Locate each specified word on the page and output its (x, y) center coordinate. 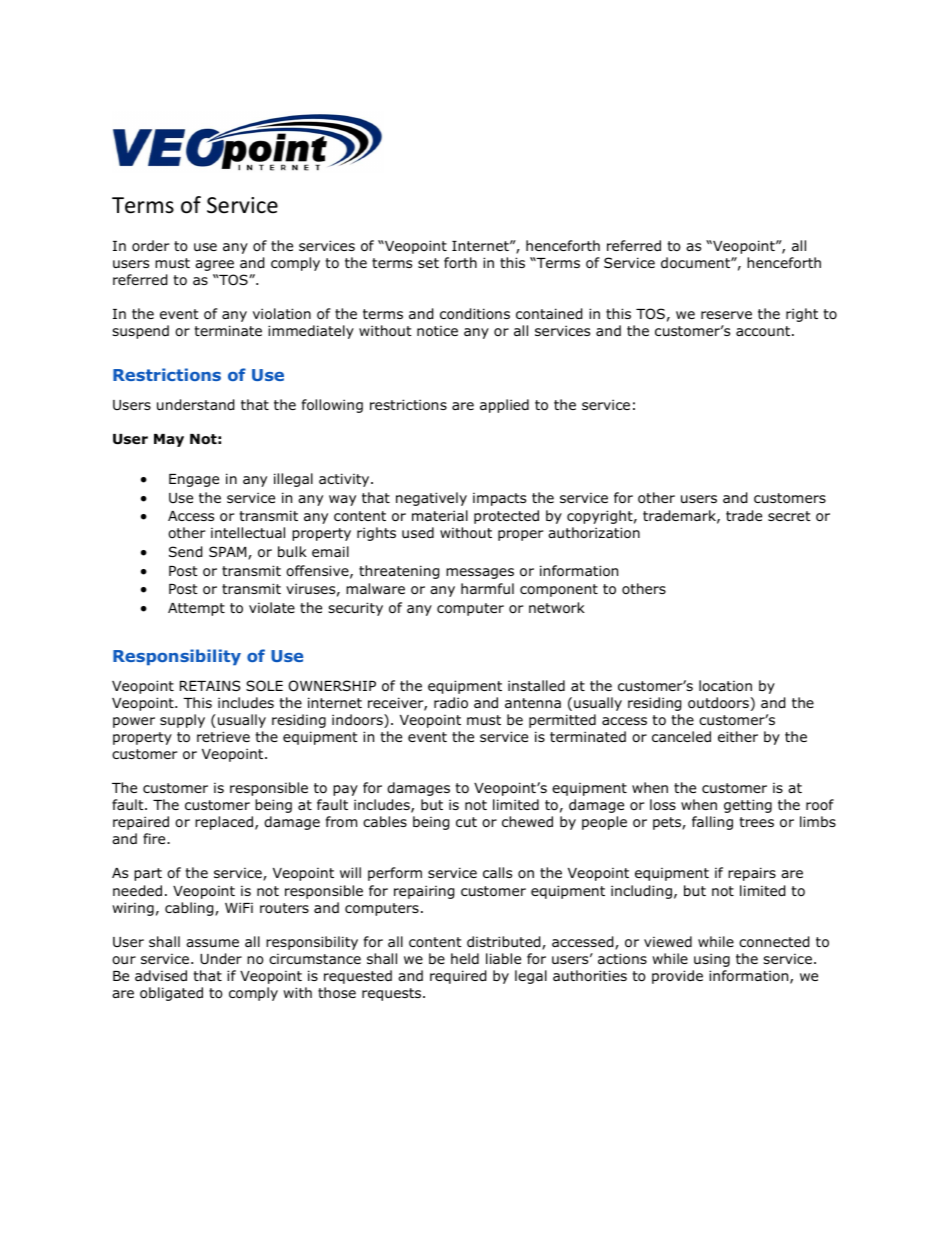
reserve (726, 315)
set (428, 263)
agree (214, 265)
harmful (487, 588)
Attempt (196, 609)
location (725, 686)
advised (161, 975)
